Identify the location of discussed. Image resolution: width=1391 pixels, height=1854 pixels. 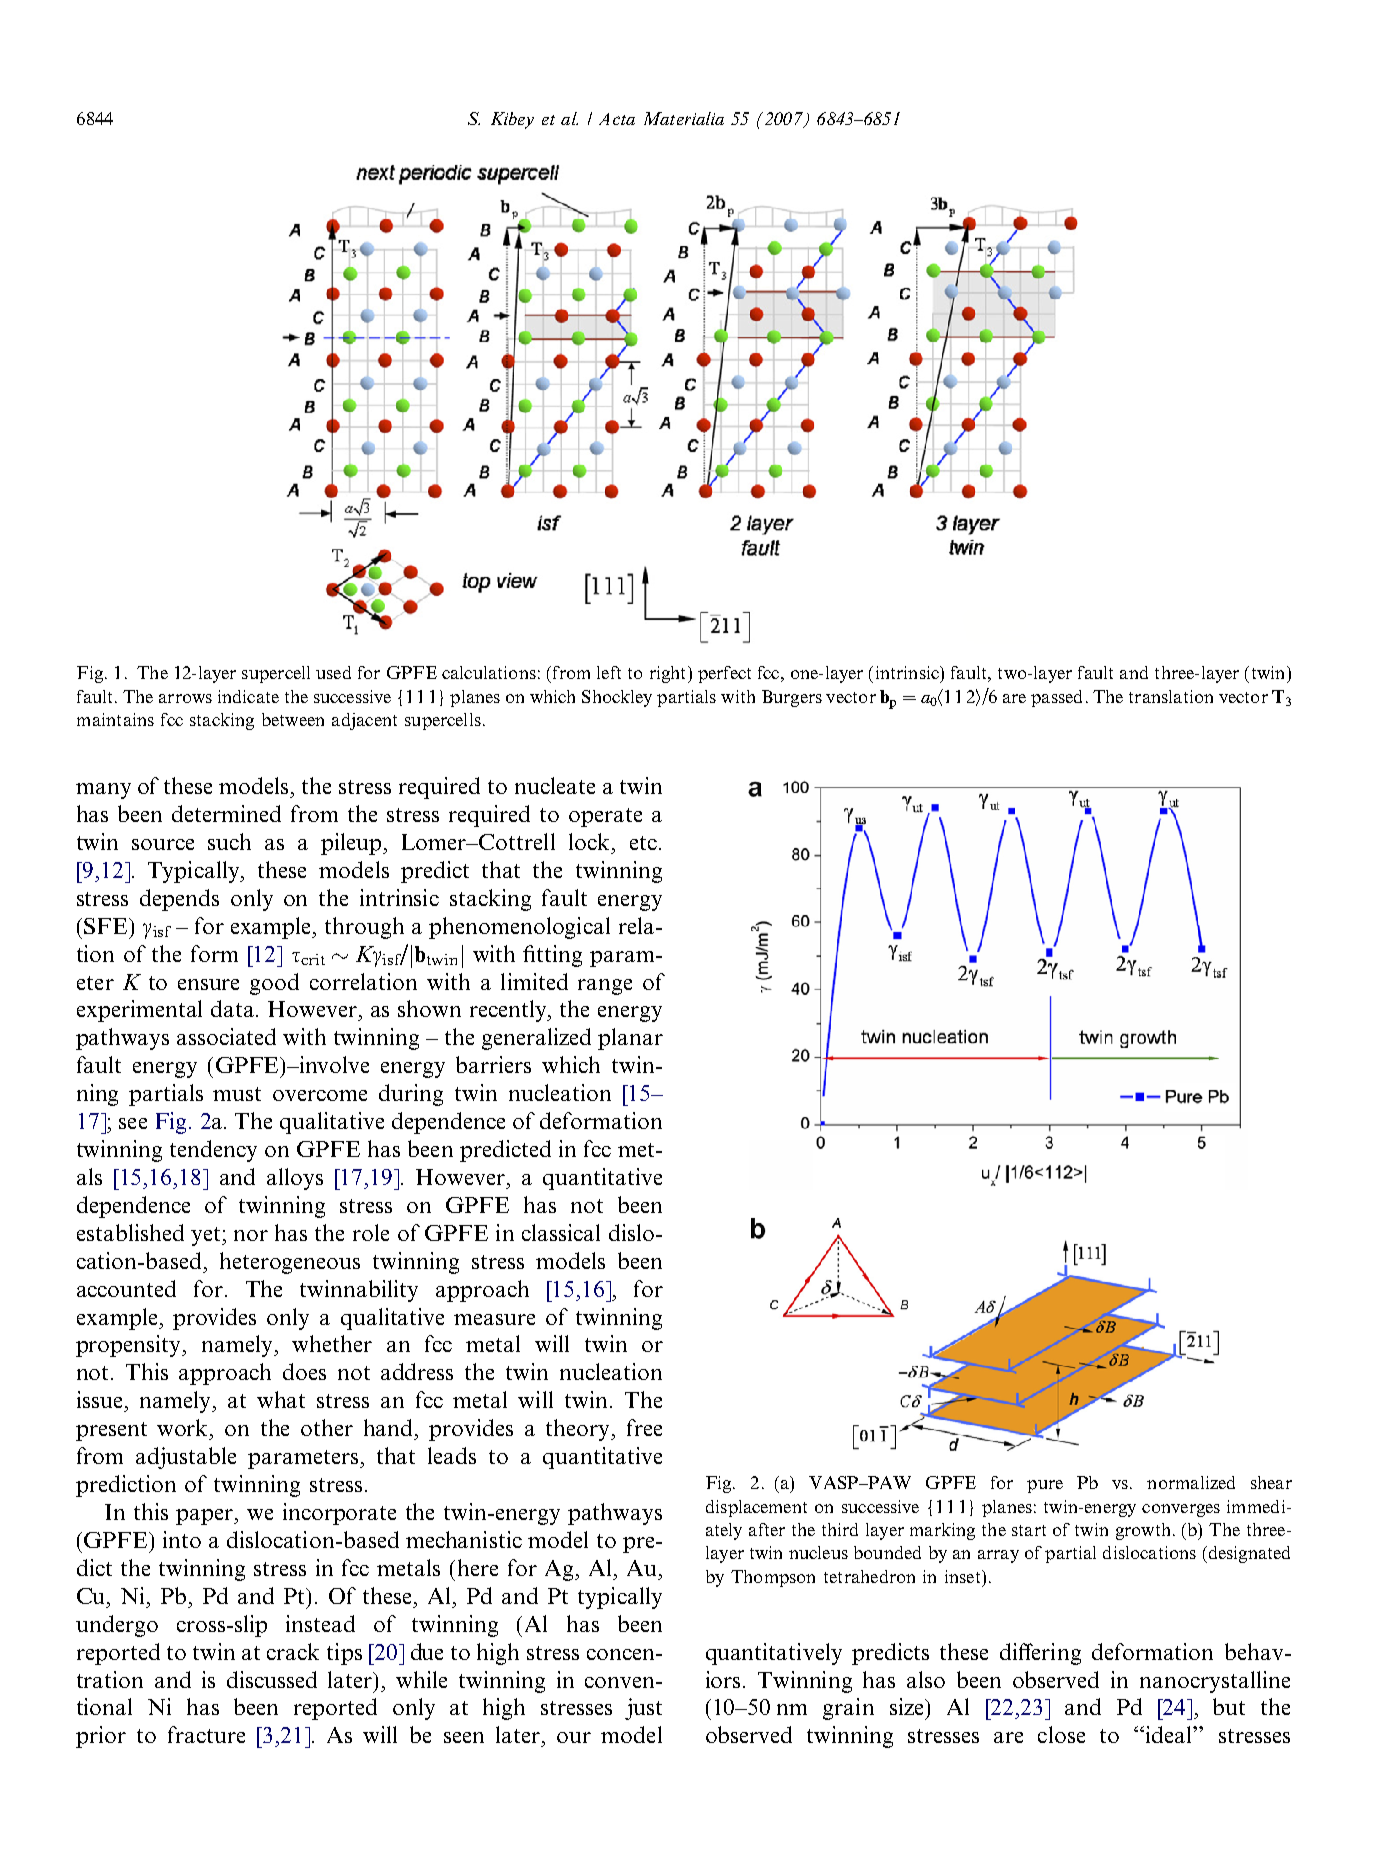
(272, 1679).
